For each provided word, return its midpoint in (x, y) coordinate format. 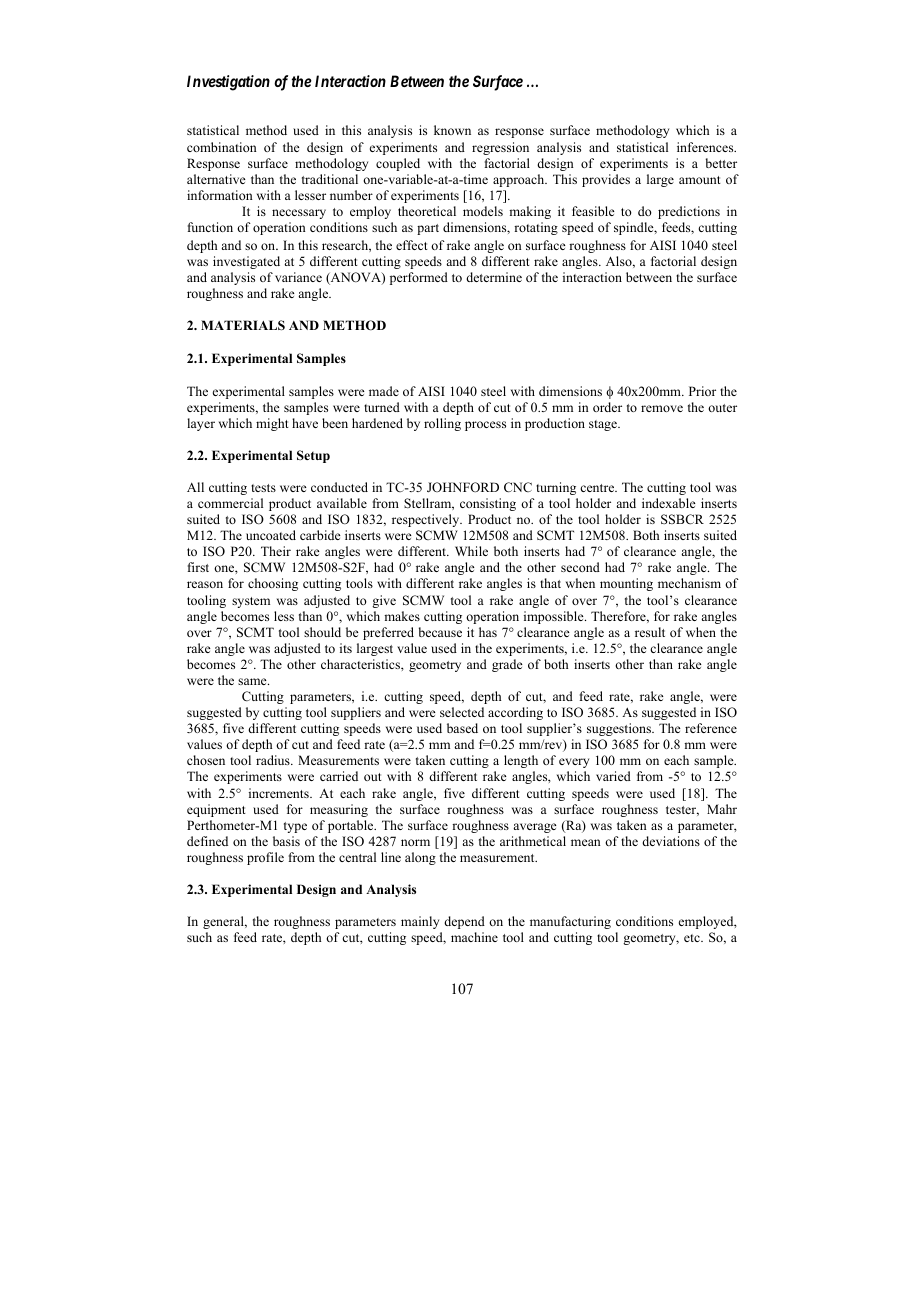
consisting (488, 504)
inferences (706, 147)
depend (464, 922)
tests (263, 488)
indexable (669, 503)
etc (693, 938)
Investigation (228, 83)
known (452, 130)
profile (265, 858)
